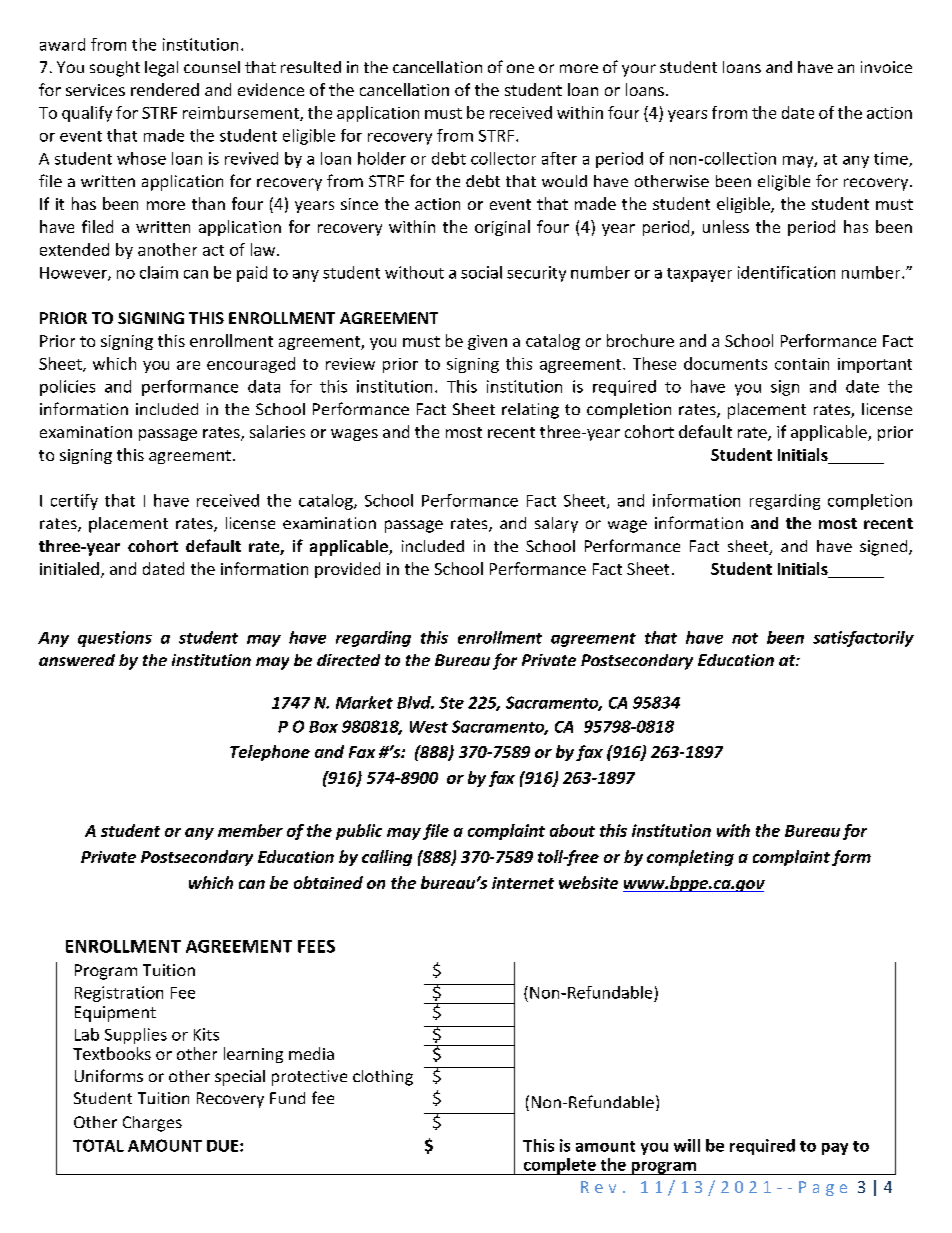 The image size is (952, 1233). Describe the element at coordinates (250, 830) in the screenshot. I see `member` at that location.
